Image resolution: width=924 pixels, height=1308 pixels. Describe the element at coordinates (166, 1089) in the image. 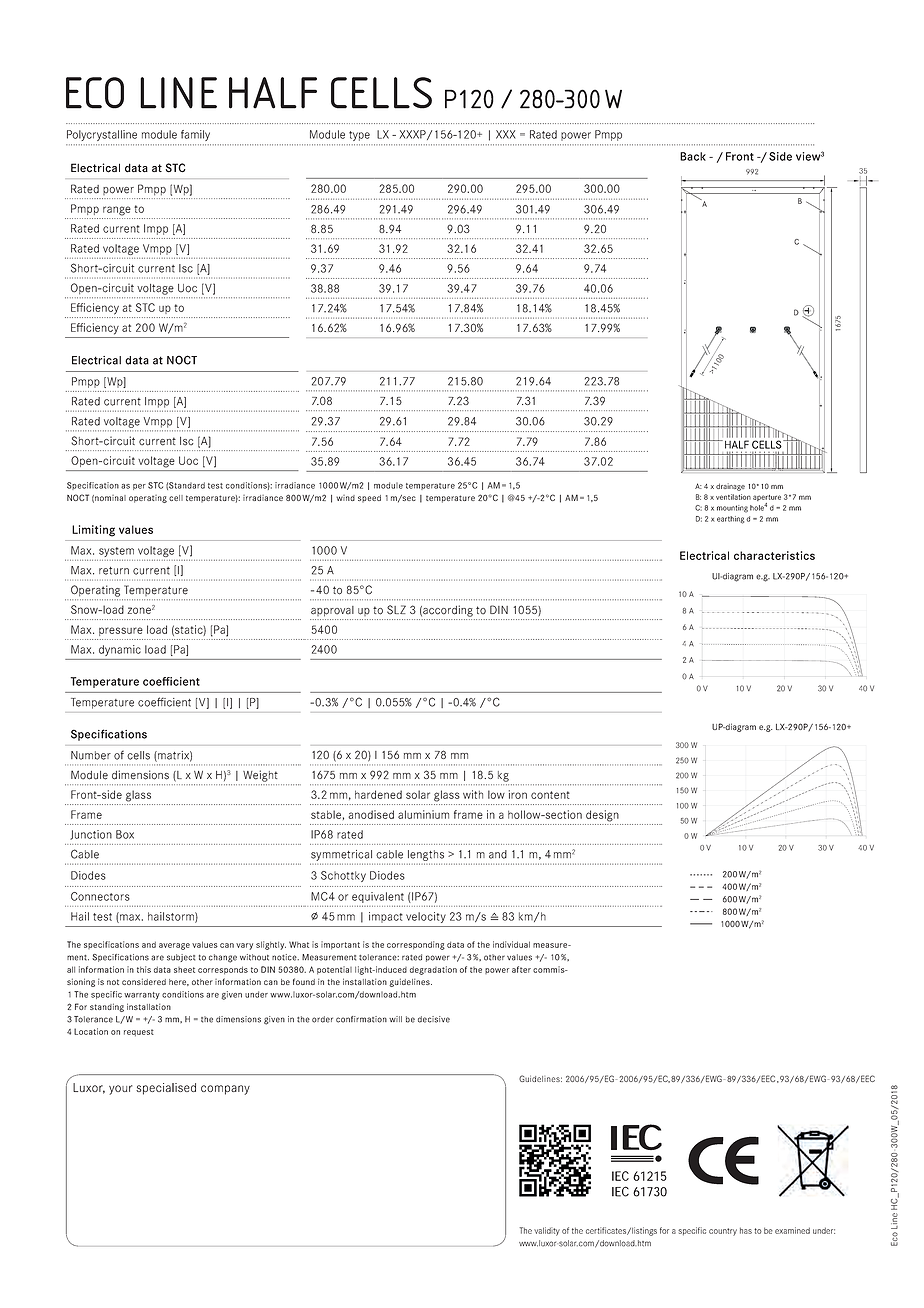

I see `specialised` at that location.
